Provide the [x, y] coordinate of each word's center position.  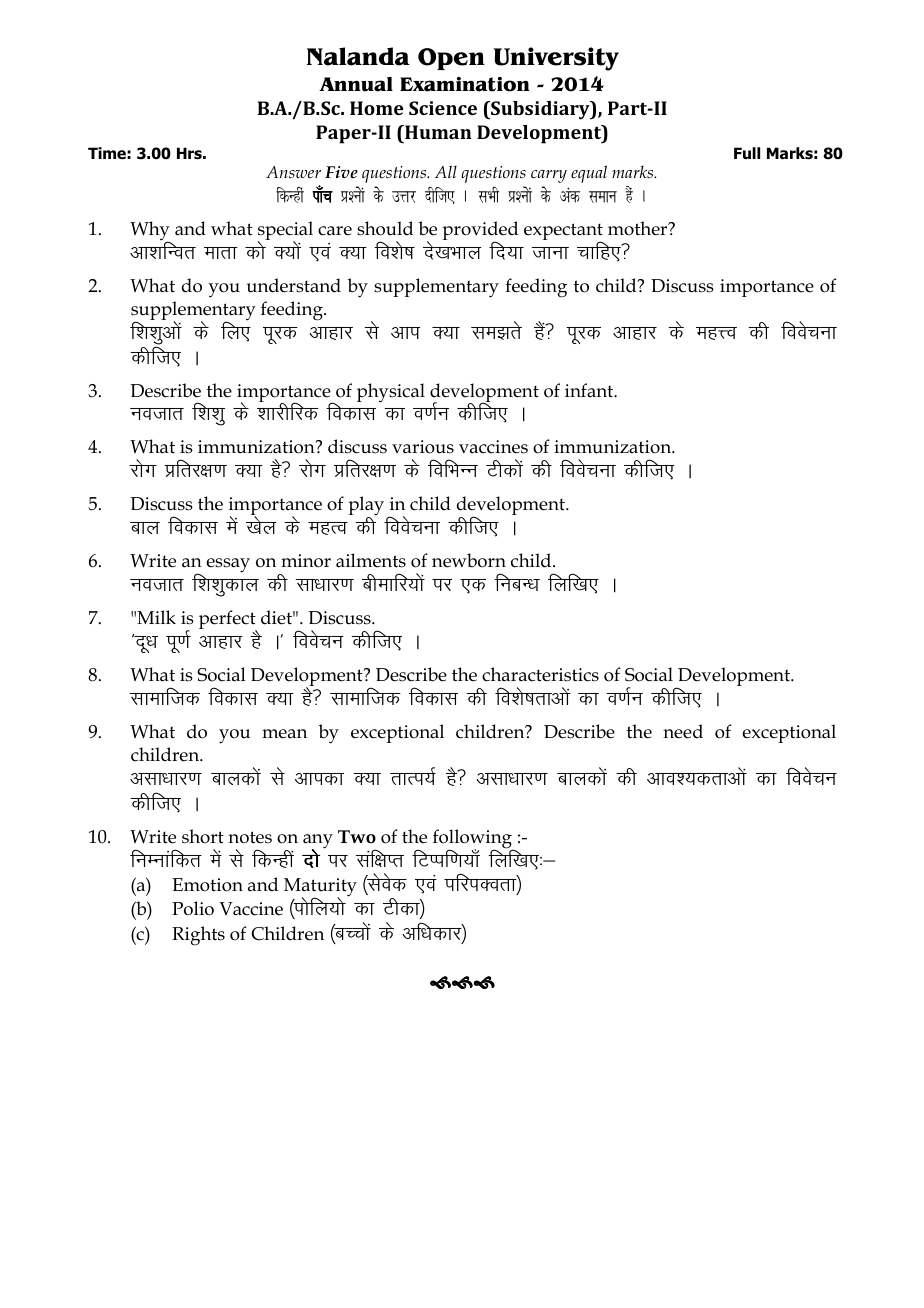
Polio [193, 908]
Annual [356, 84]
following [473, 840]
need [683, 731]
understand [294, 285]
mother [639, 228]
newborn [469, 560]
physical [391, 393]
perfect [228, 621]
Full [747, 153]
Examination [465, 84]
